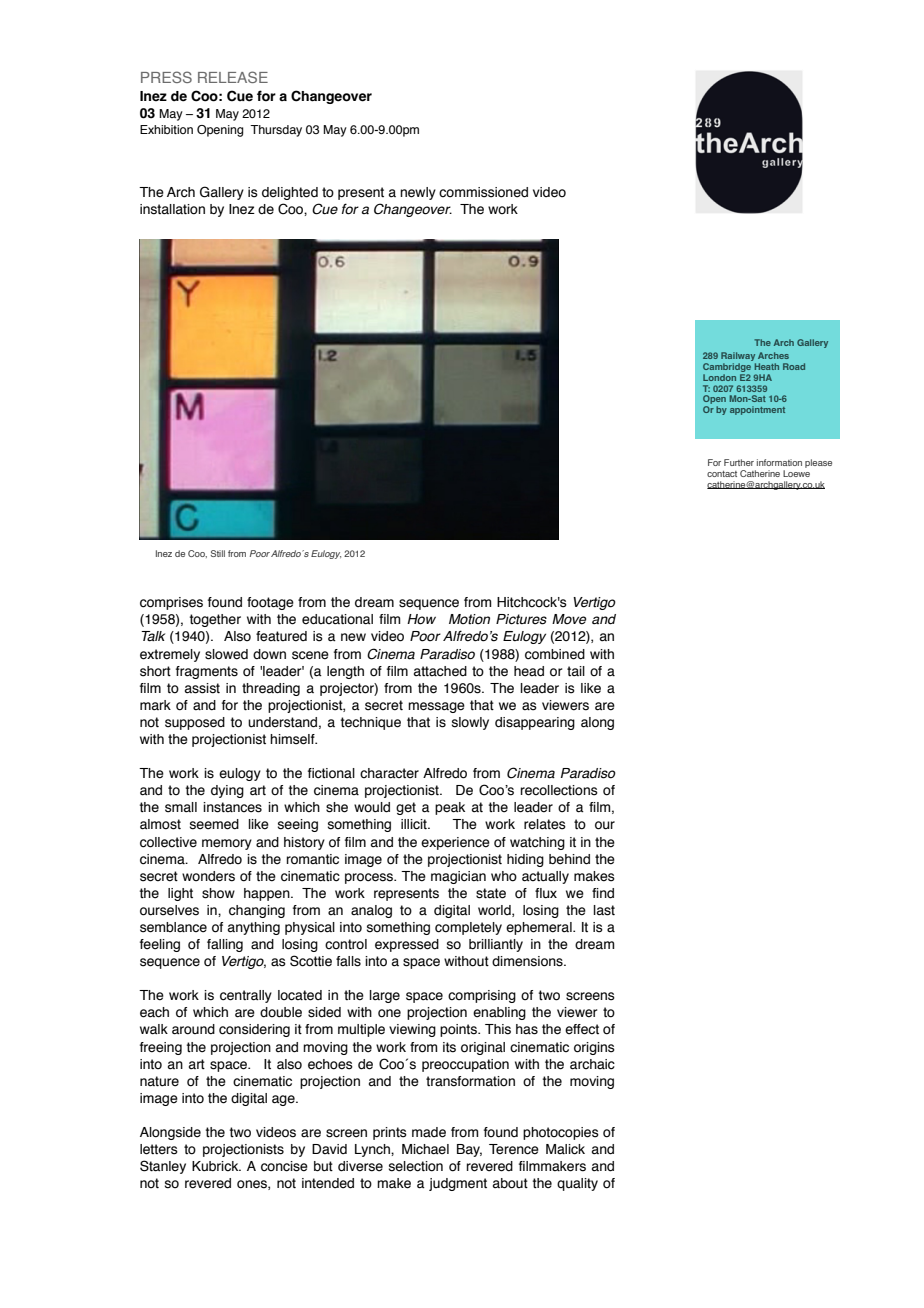 This document has height=1308, width=924. I want to click on RELEASE, so click(233, 77).
